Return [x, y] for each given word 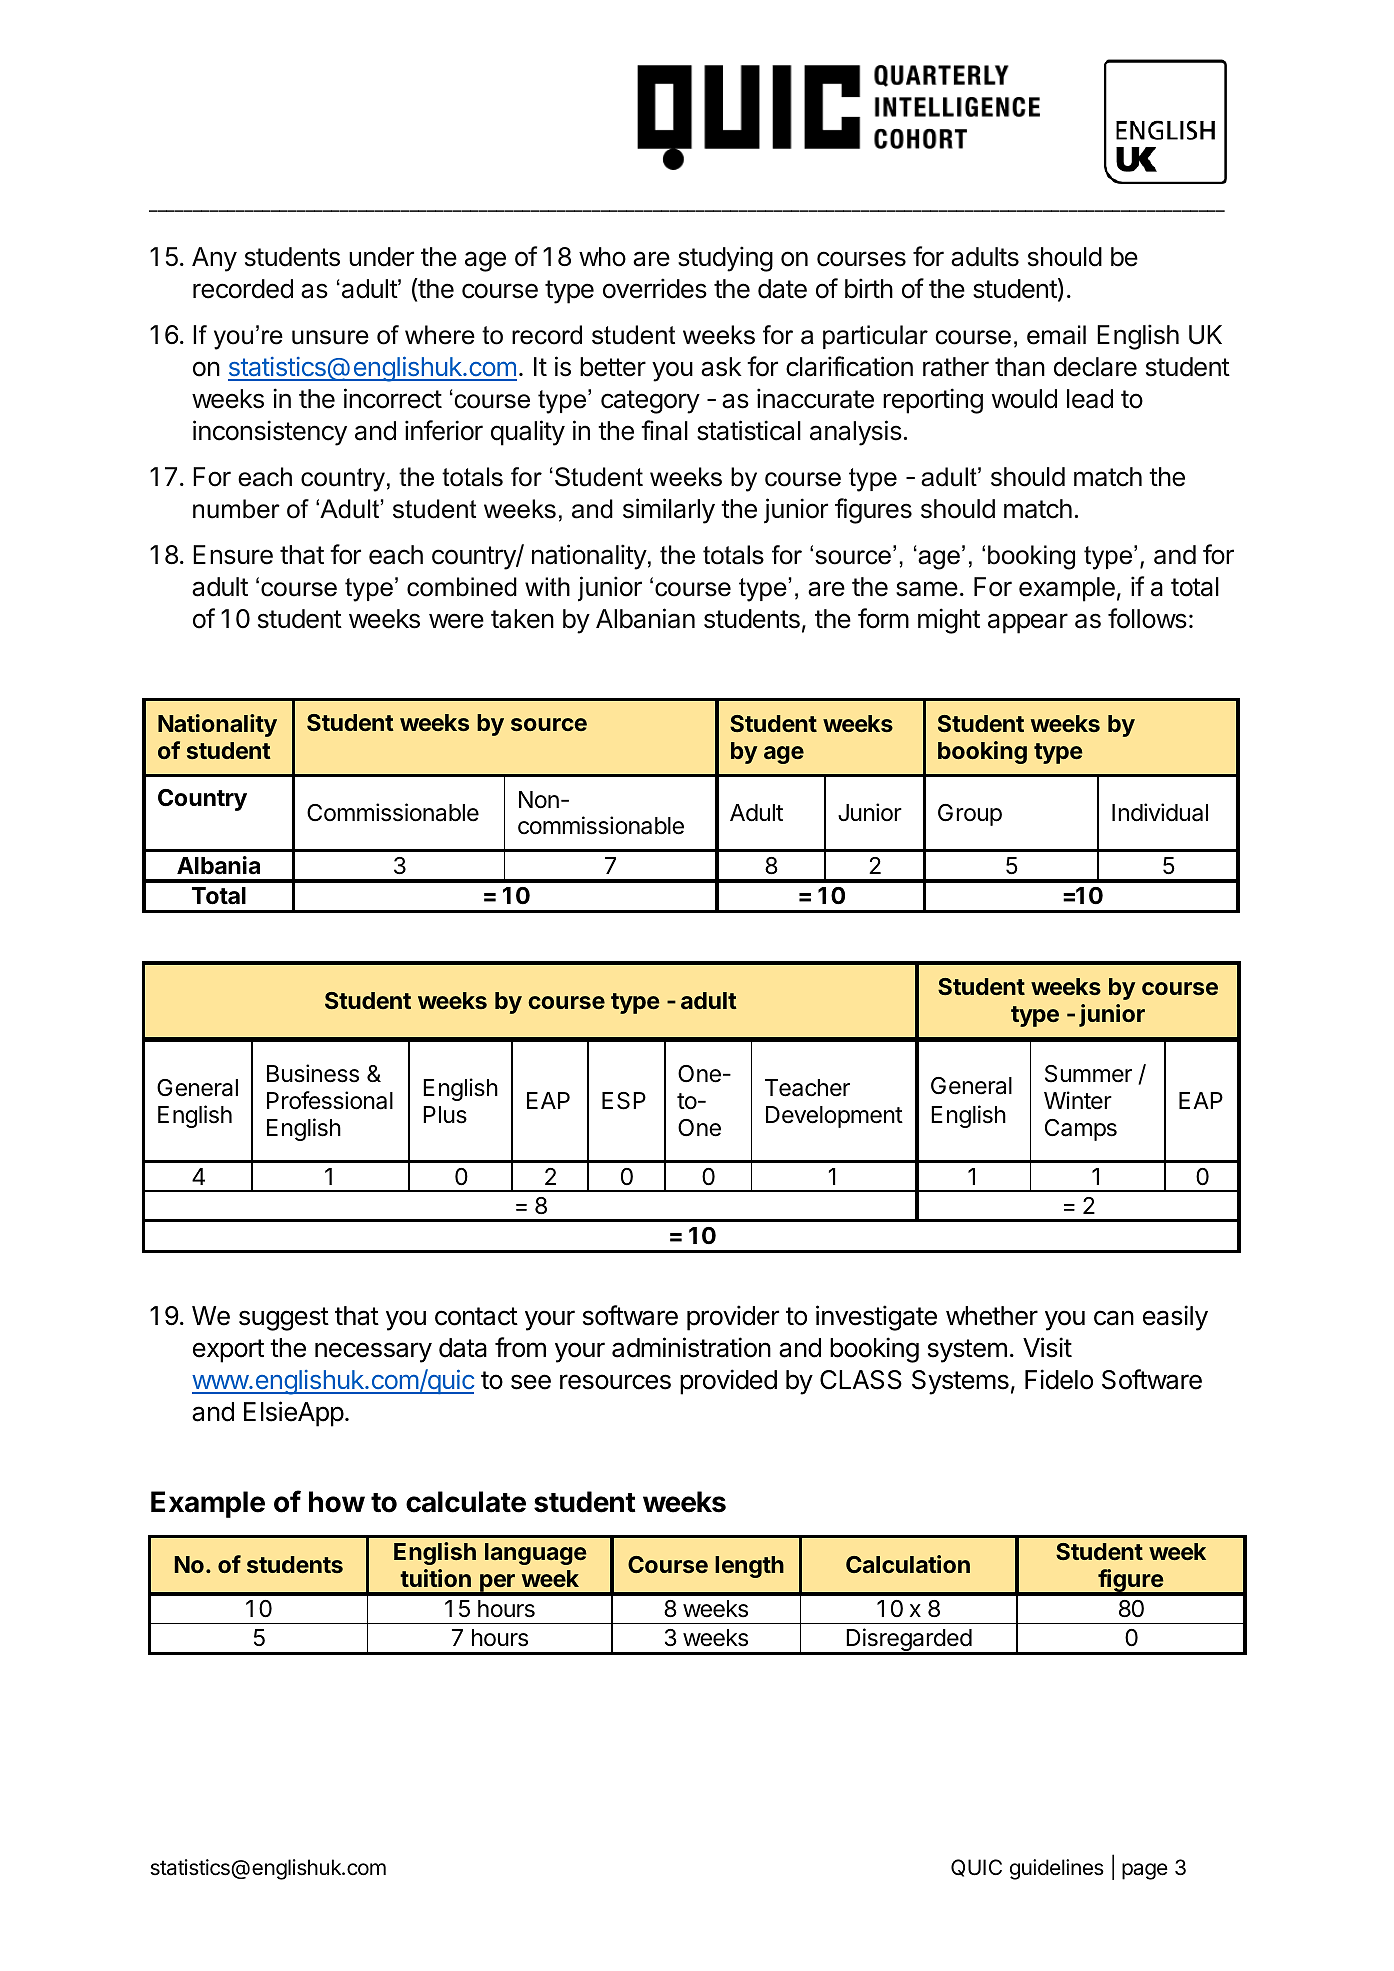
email [1056, 335]
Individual [1160, 812]
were [456, 621]
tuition [435, 1578]
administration [691, 1347]
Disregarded [908, 1641]
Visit [1047, 1347]
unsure [330, 337]
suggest [284, 1319]
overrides [655, 288]
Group [970, 815]
